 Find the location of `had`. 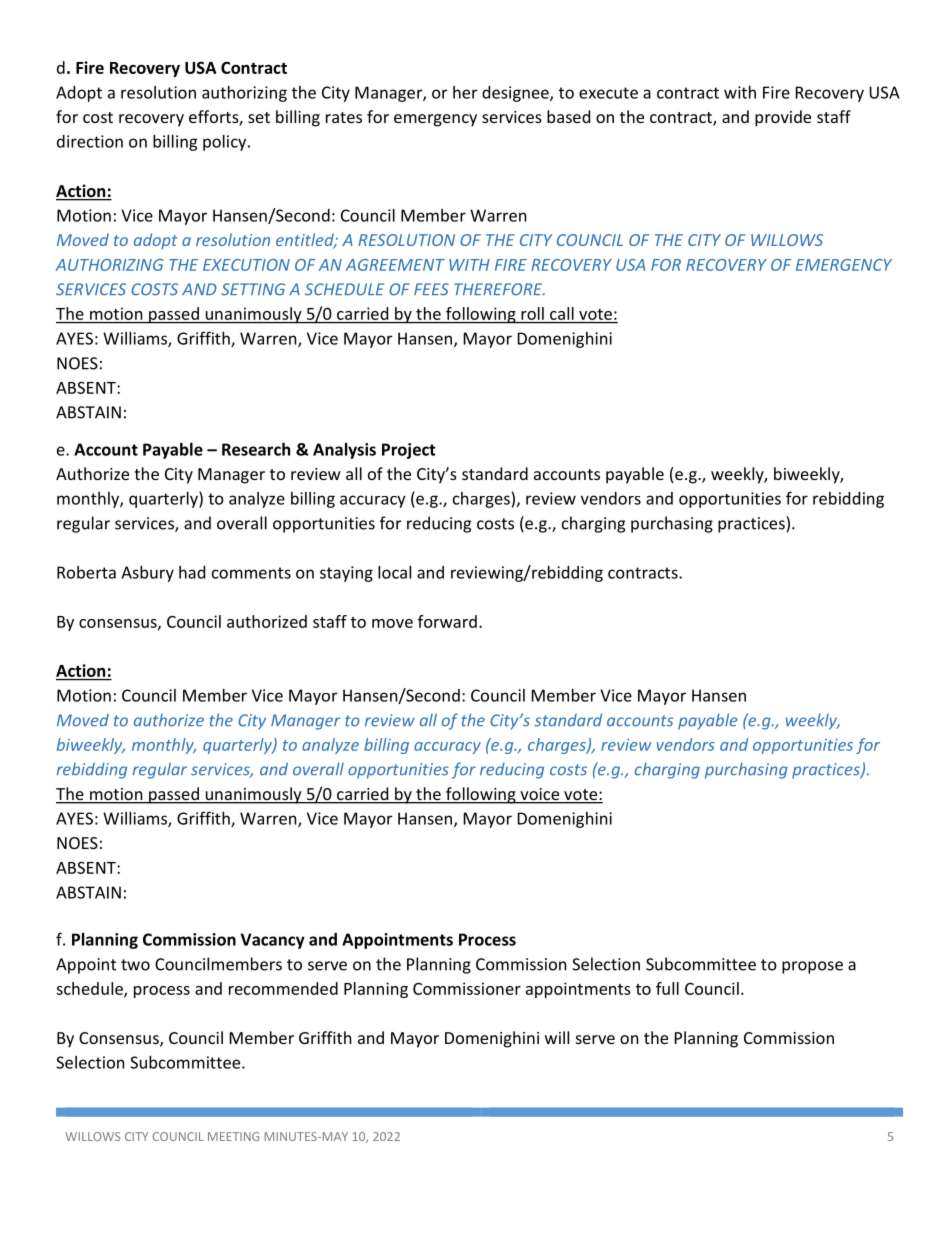

had is located at coordinates (192, 572).
